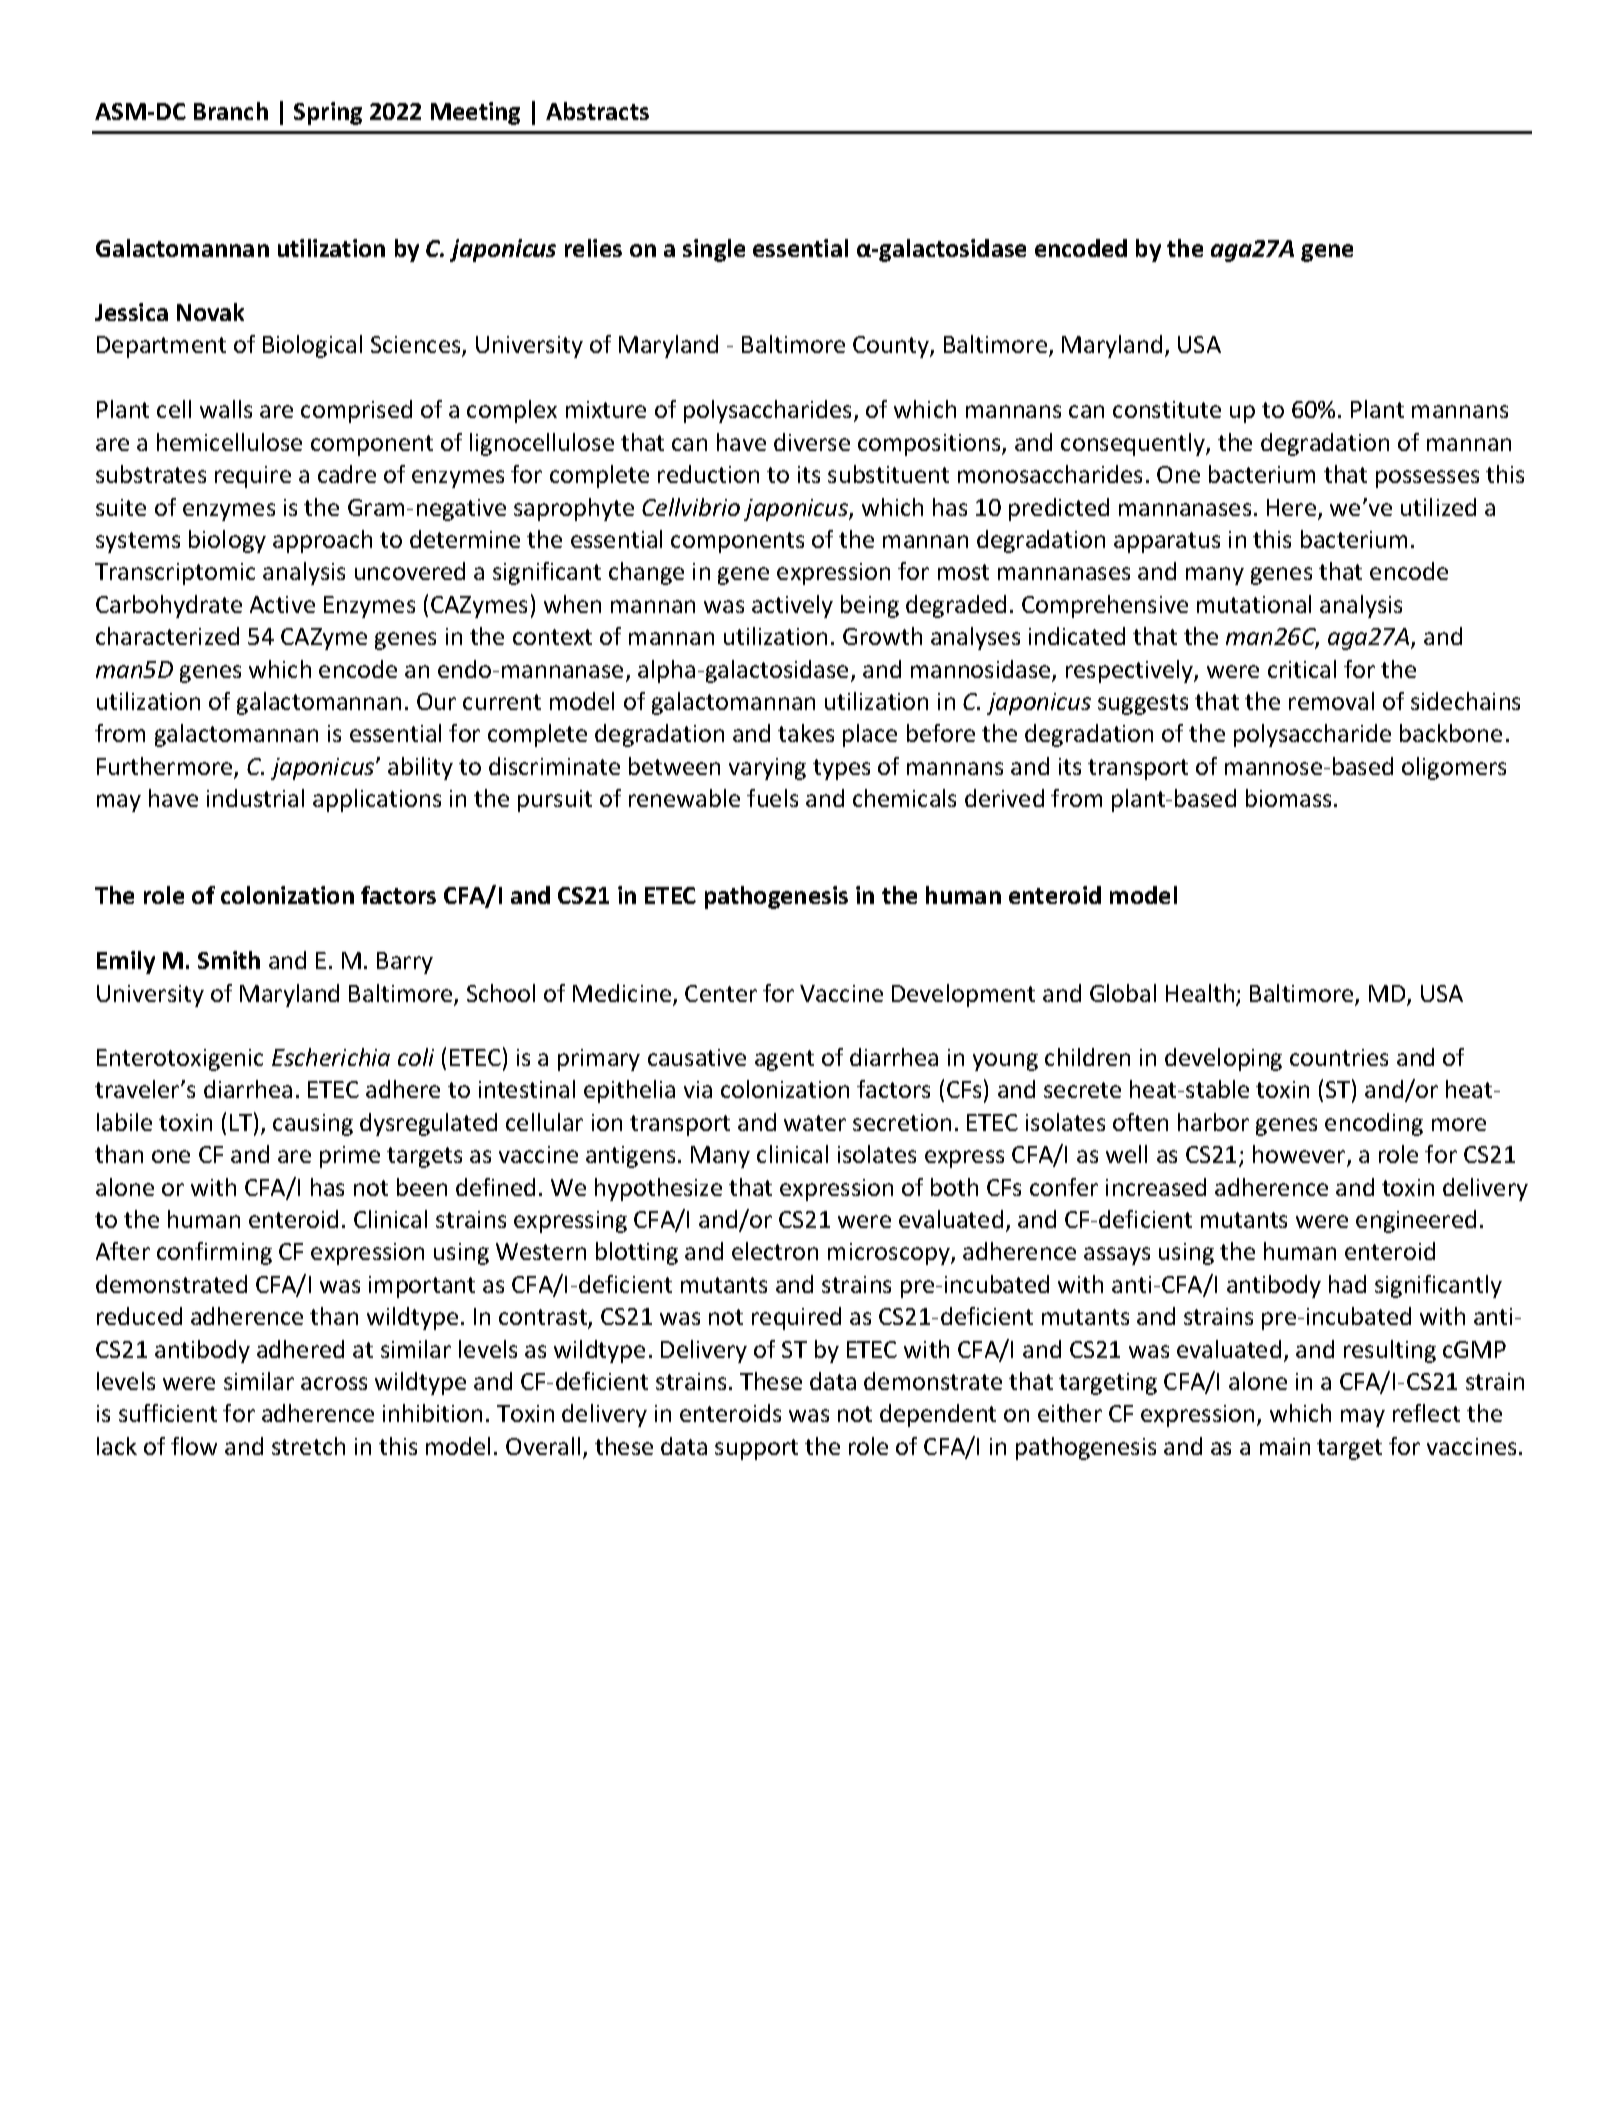 The image size is (1624, 2101). Describe the element at coordinates (347, 474) in the screenshot. I see `cadre` at that location.
